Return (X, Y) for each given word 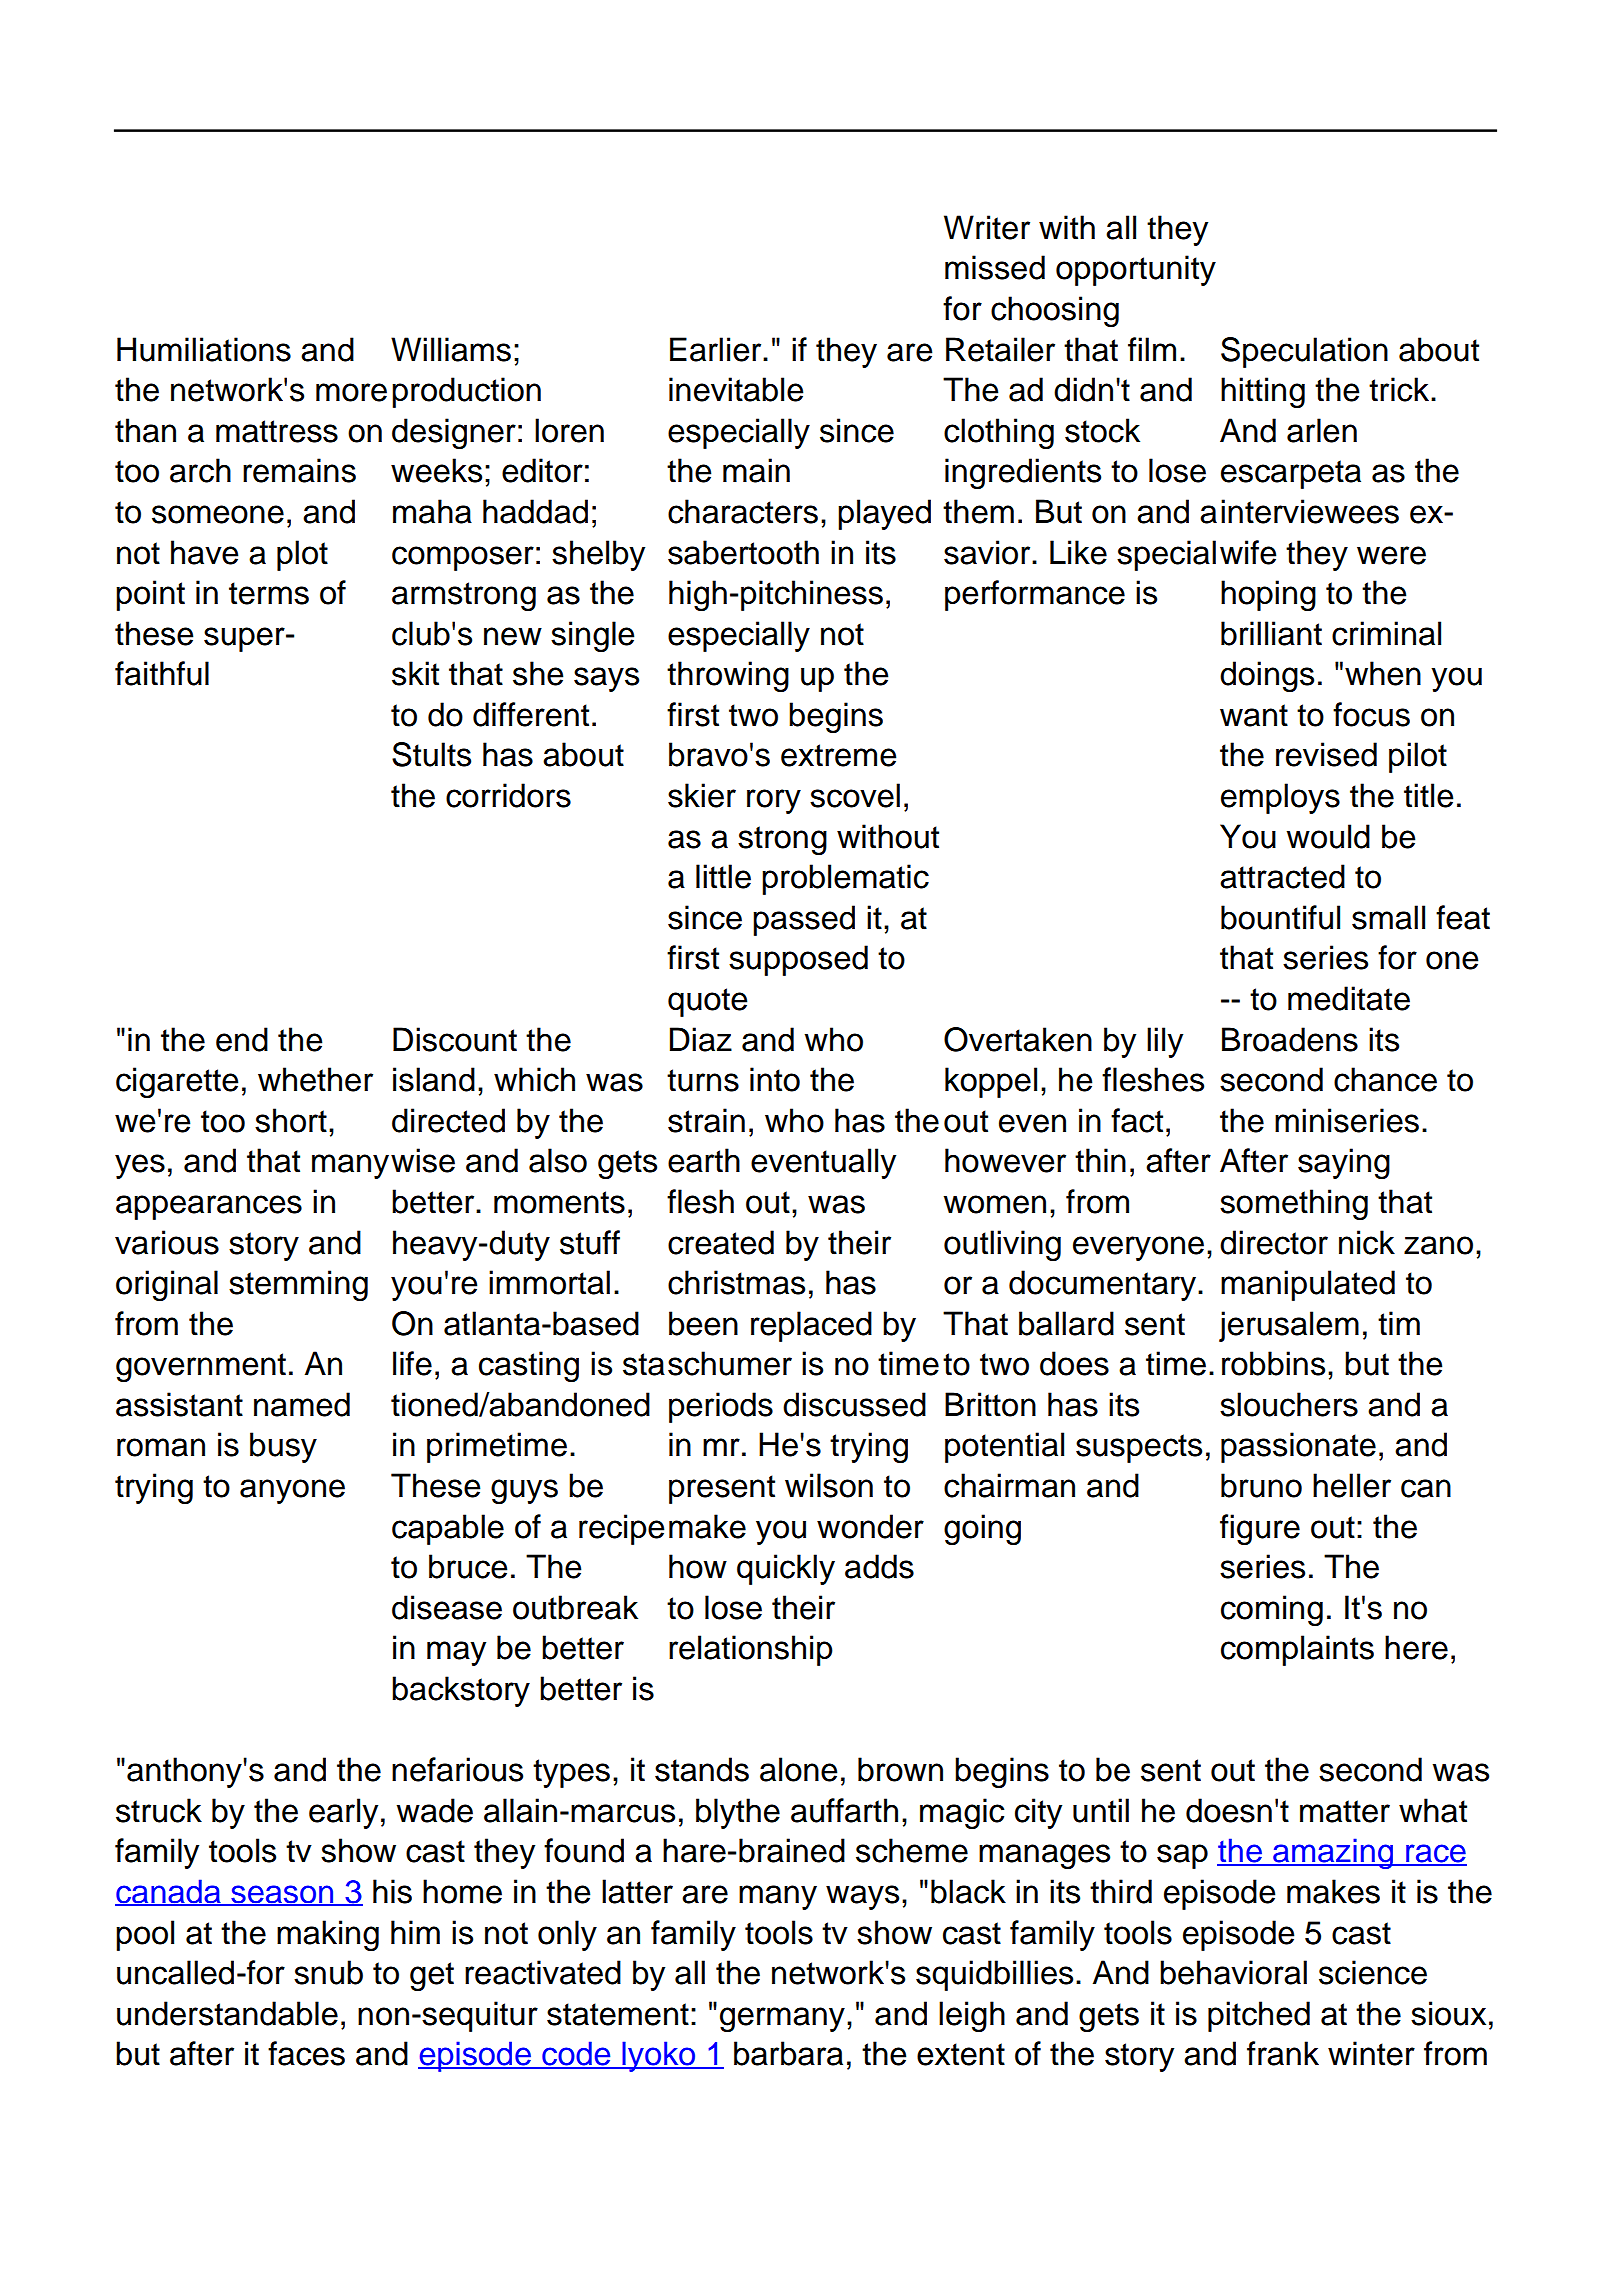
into (775, 1079)
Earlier (717, 349)
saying (1344, 1163)
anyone (292, 1491)
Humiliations (204, 349)
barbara (788, 2053)
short (291, 1120)
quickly (786, 1569)
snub (328, 1972)
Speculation (1304, 352)
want (1254, 715)
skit (415, 673)
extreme (838, 755)
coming (1272, 1610)
